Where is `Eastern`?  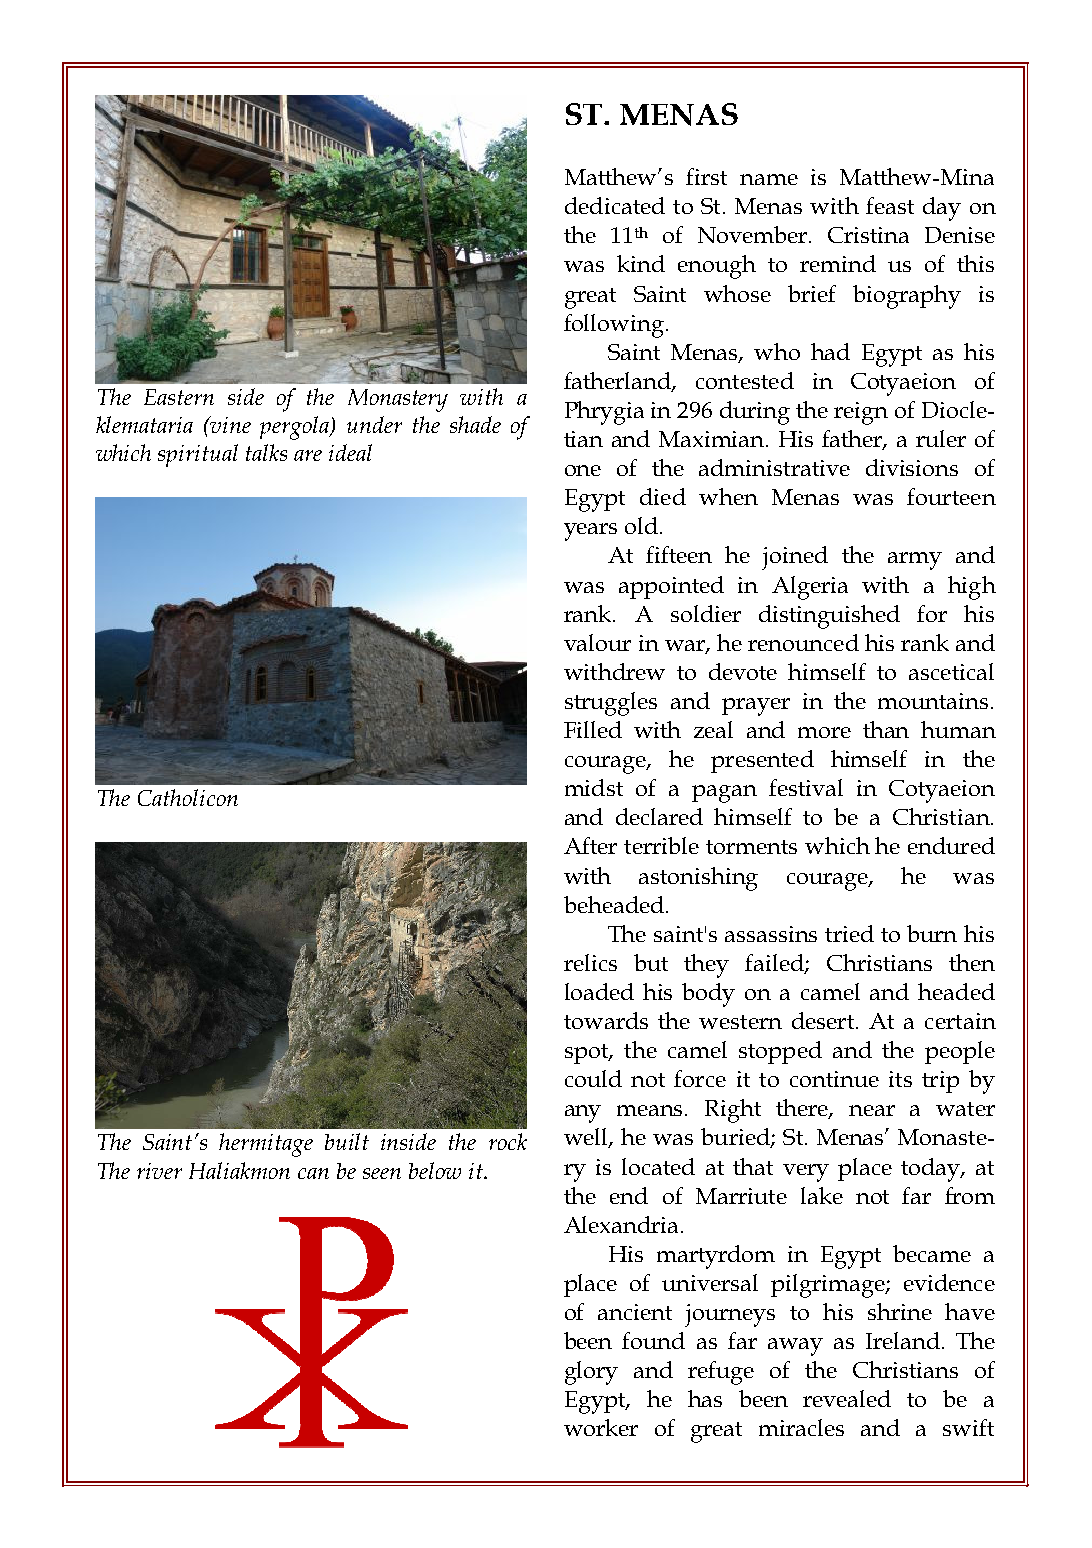 Eastern is located at coordinates (179, 397).
